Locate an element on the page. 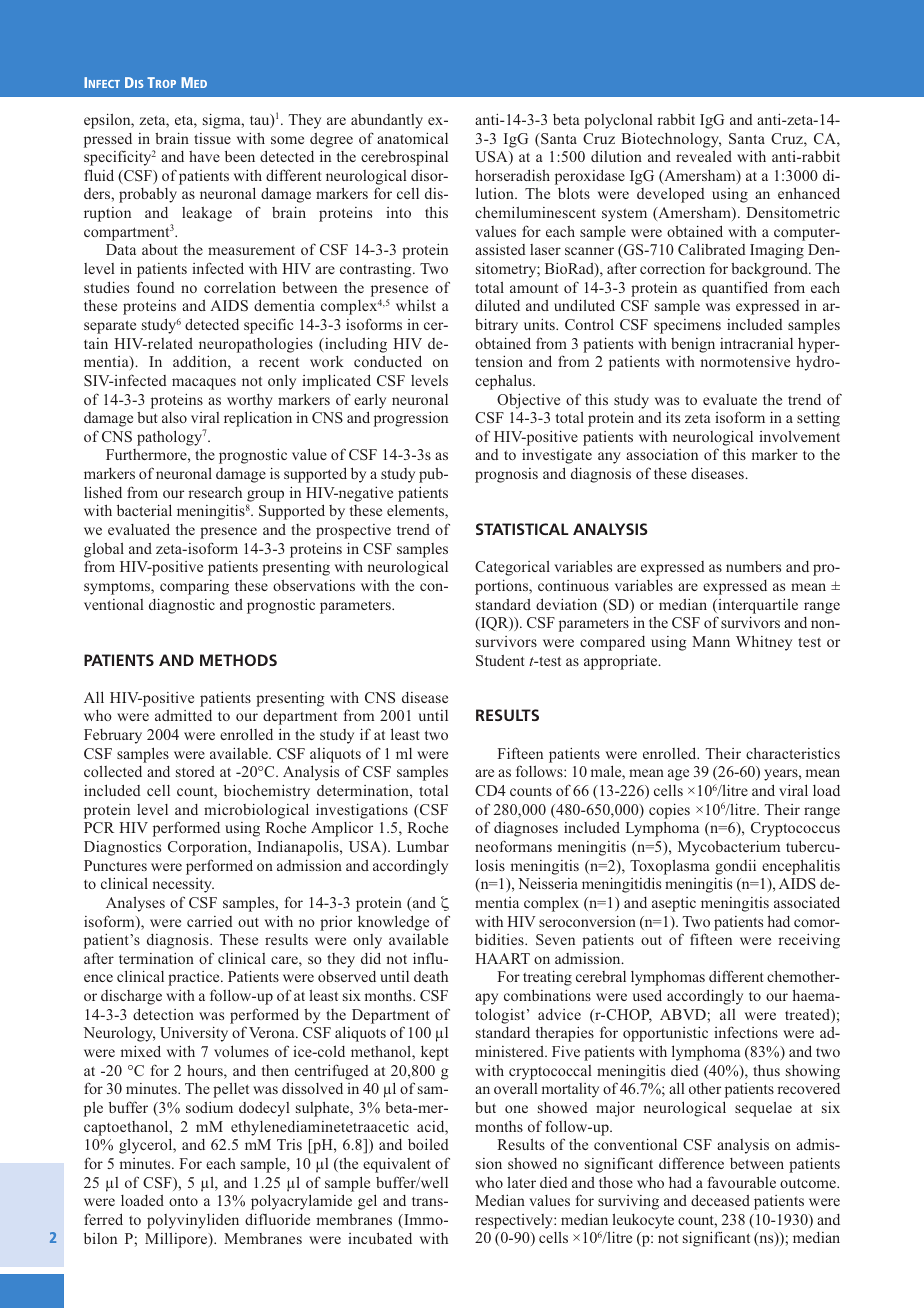  have is located at coordinates (204, 156).
